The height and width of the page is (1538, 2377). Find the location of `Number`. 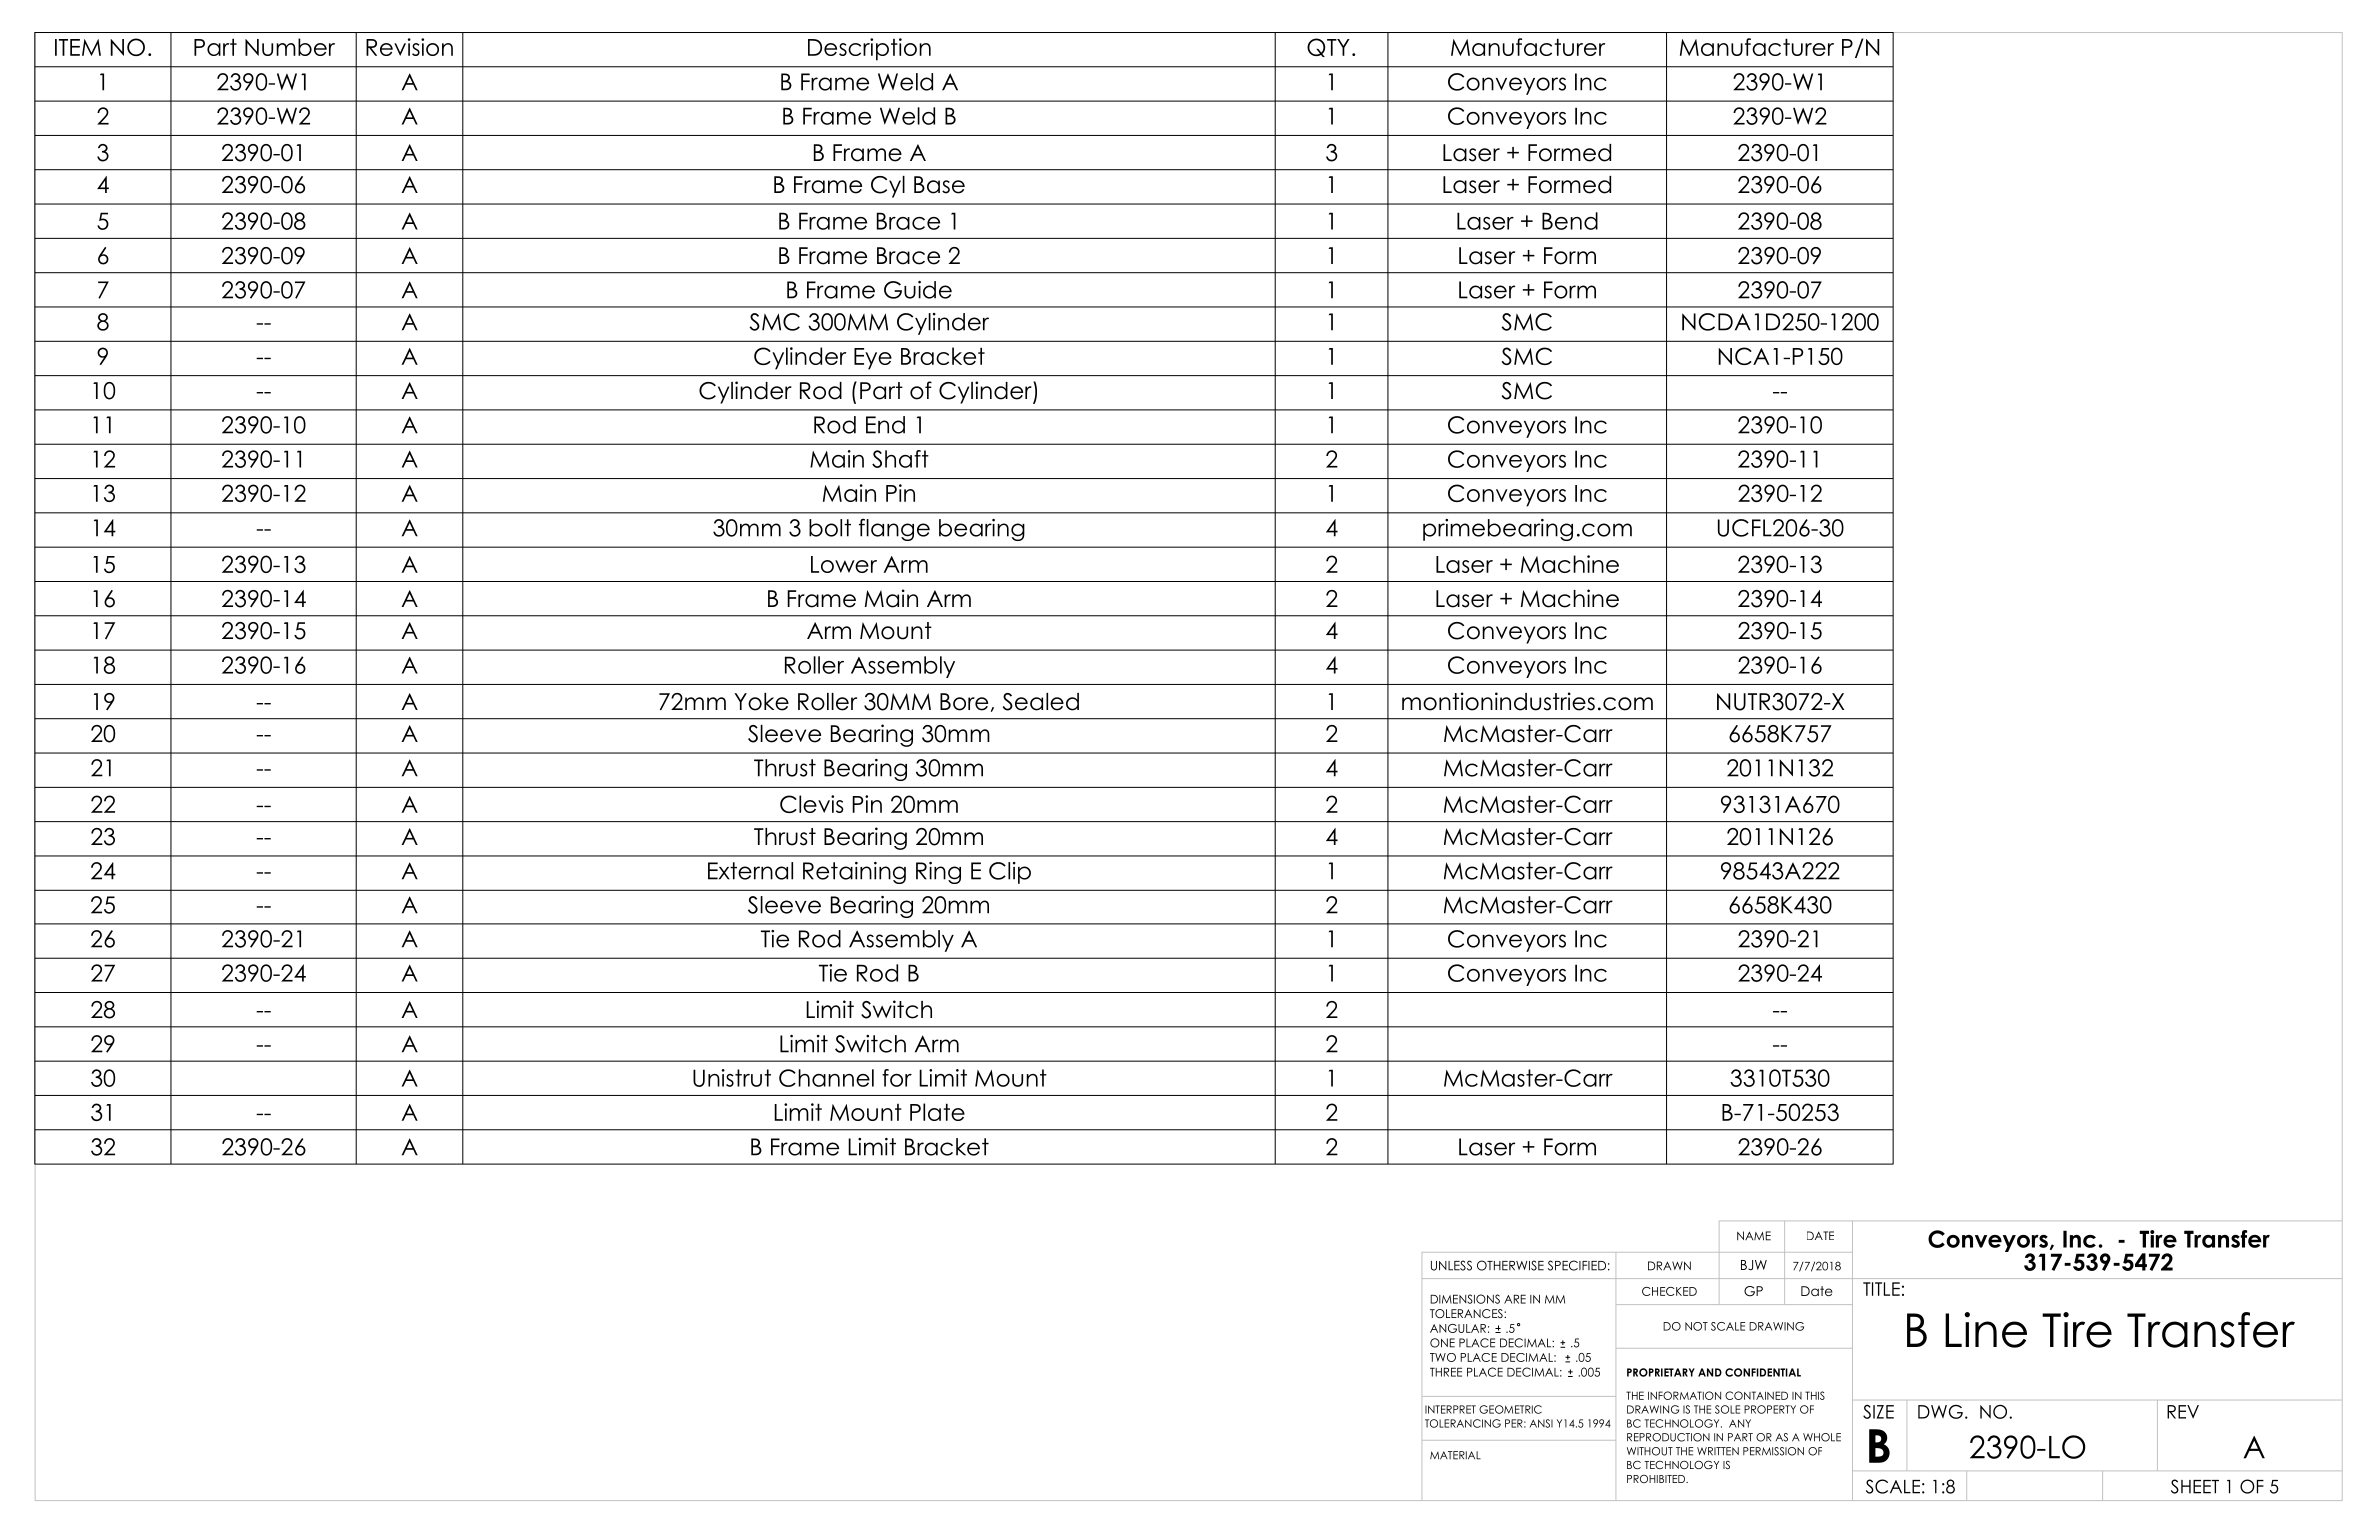

Number is located at coordinates (290, 47).
